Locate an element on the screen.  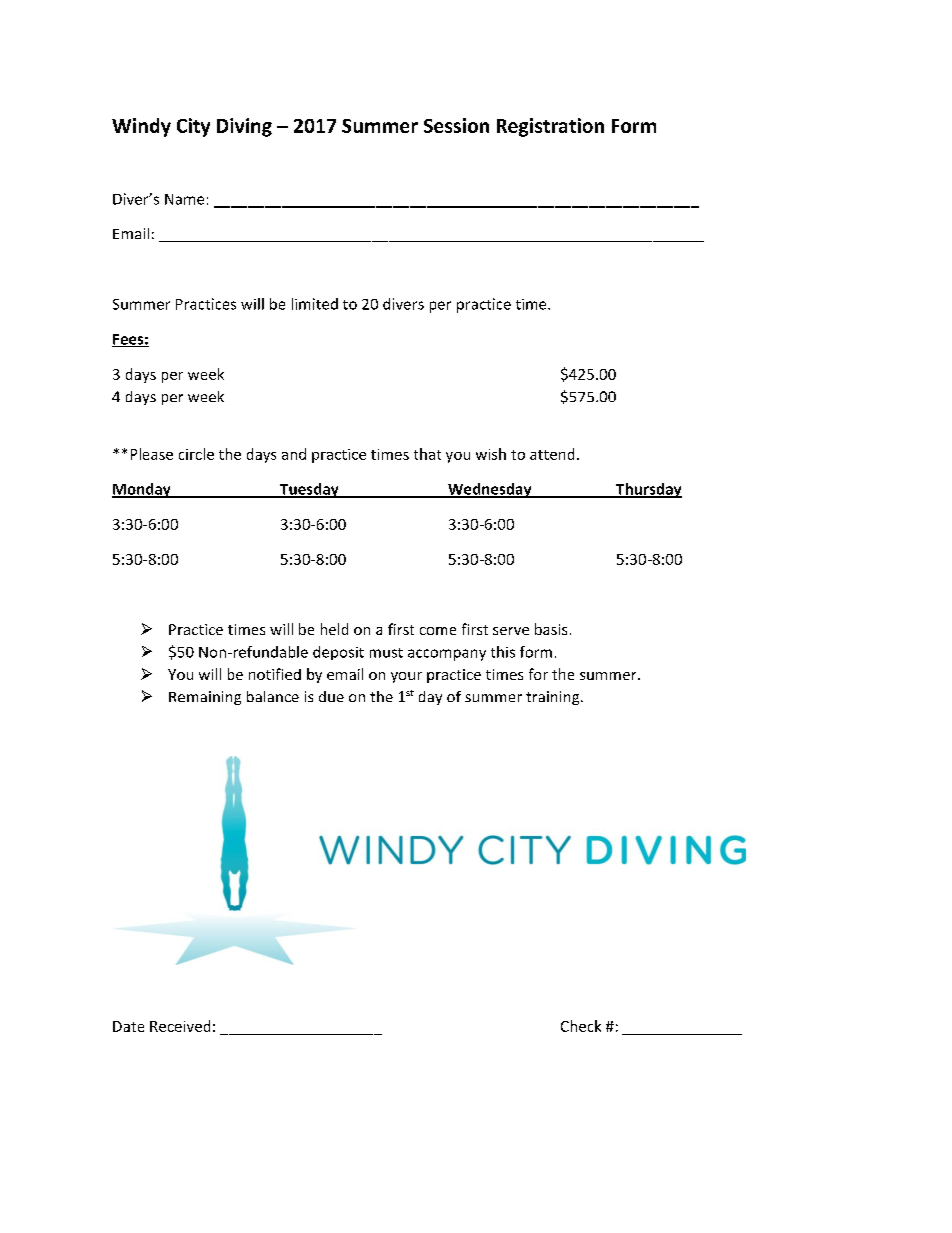
Registration is located at coordinates (550, 127).
